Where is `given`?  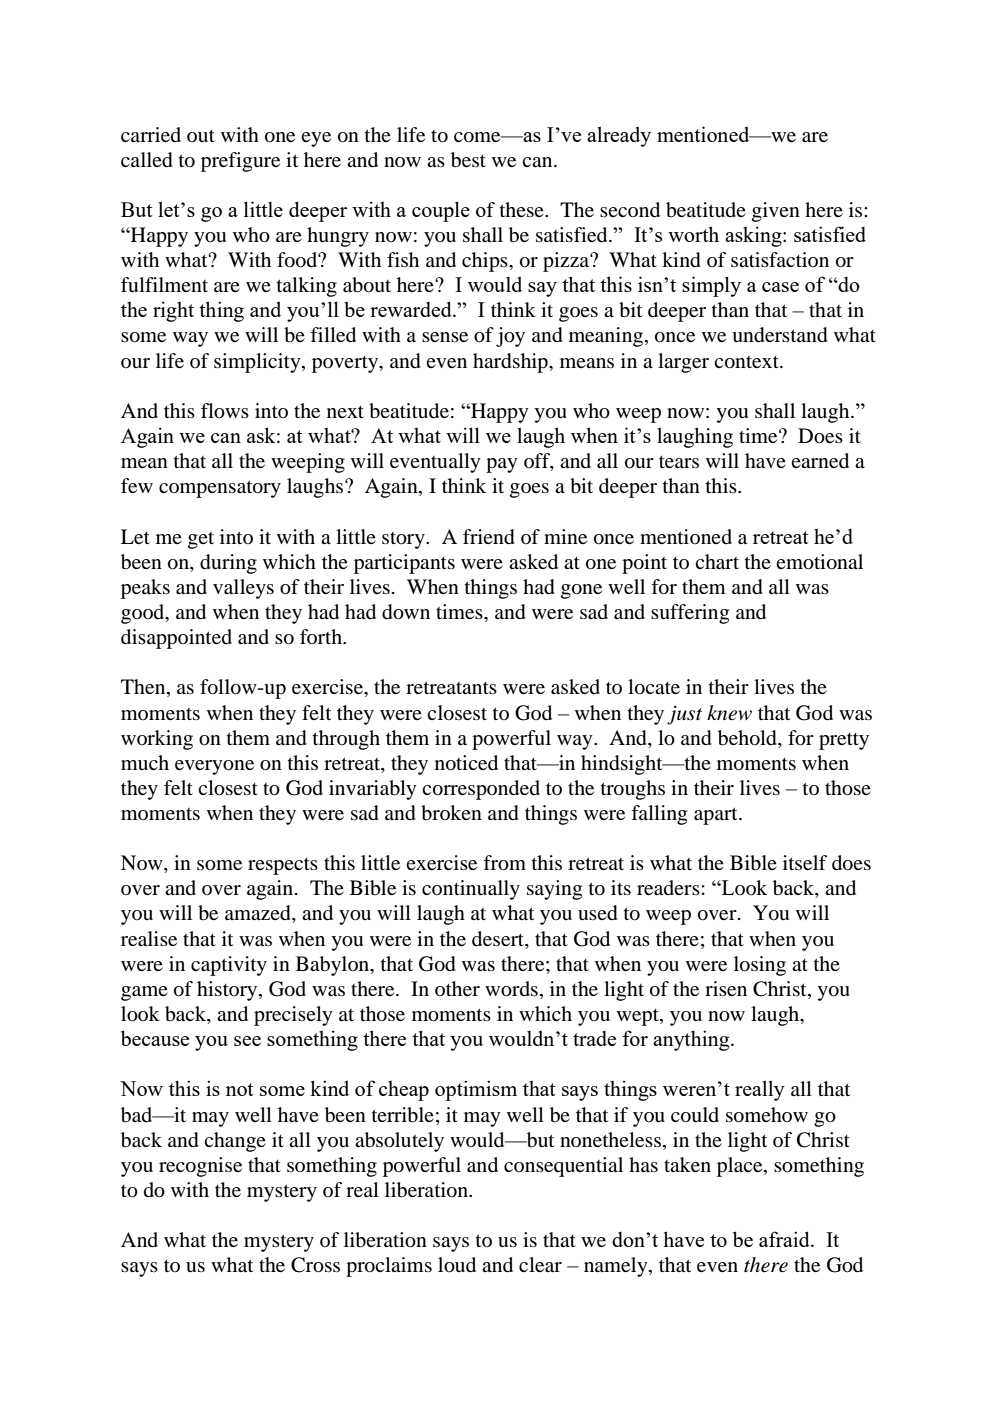
given is located at coordinates (776, 212).
